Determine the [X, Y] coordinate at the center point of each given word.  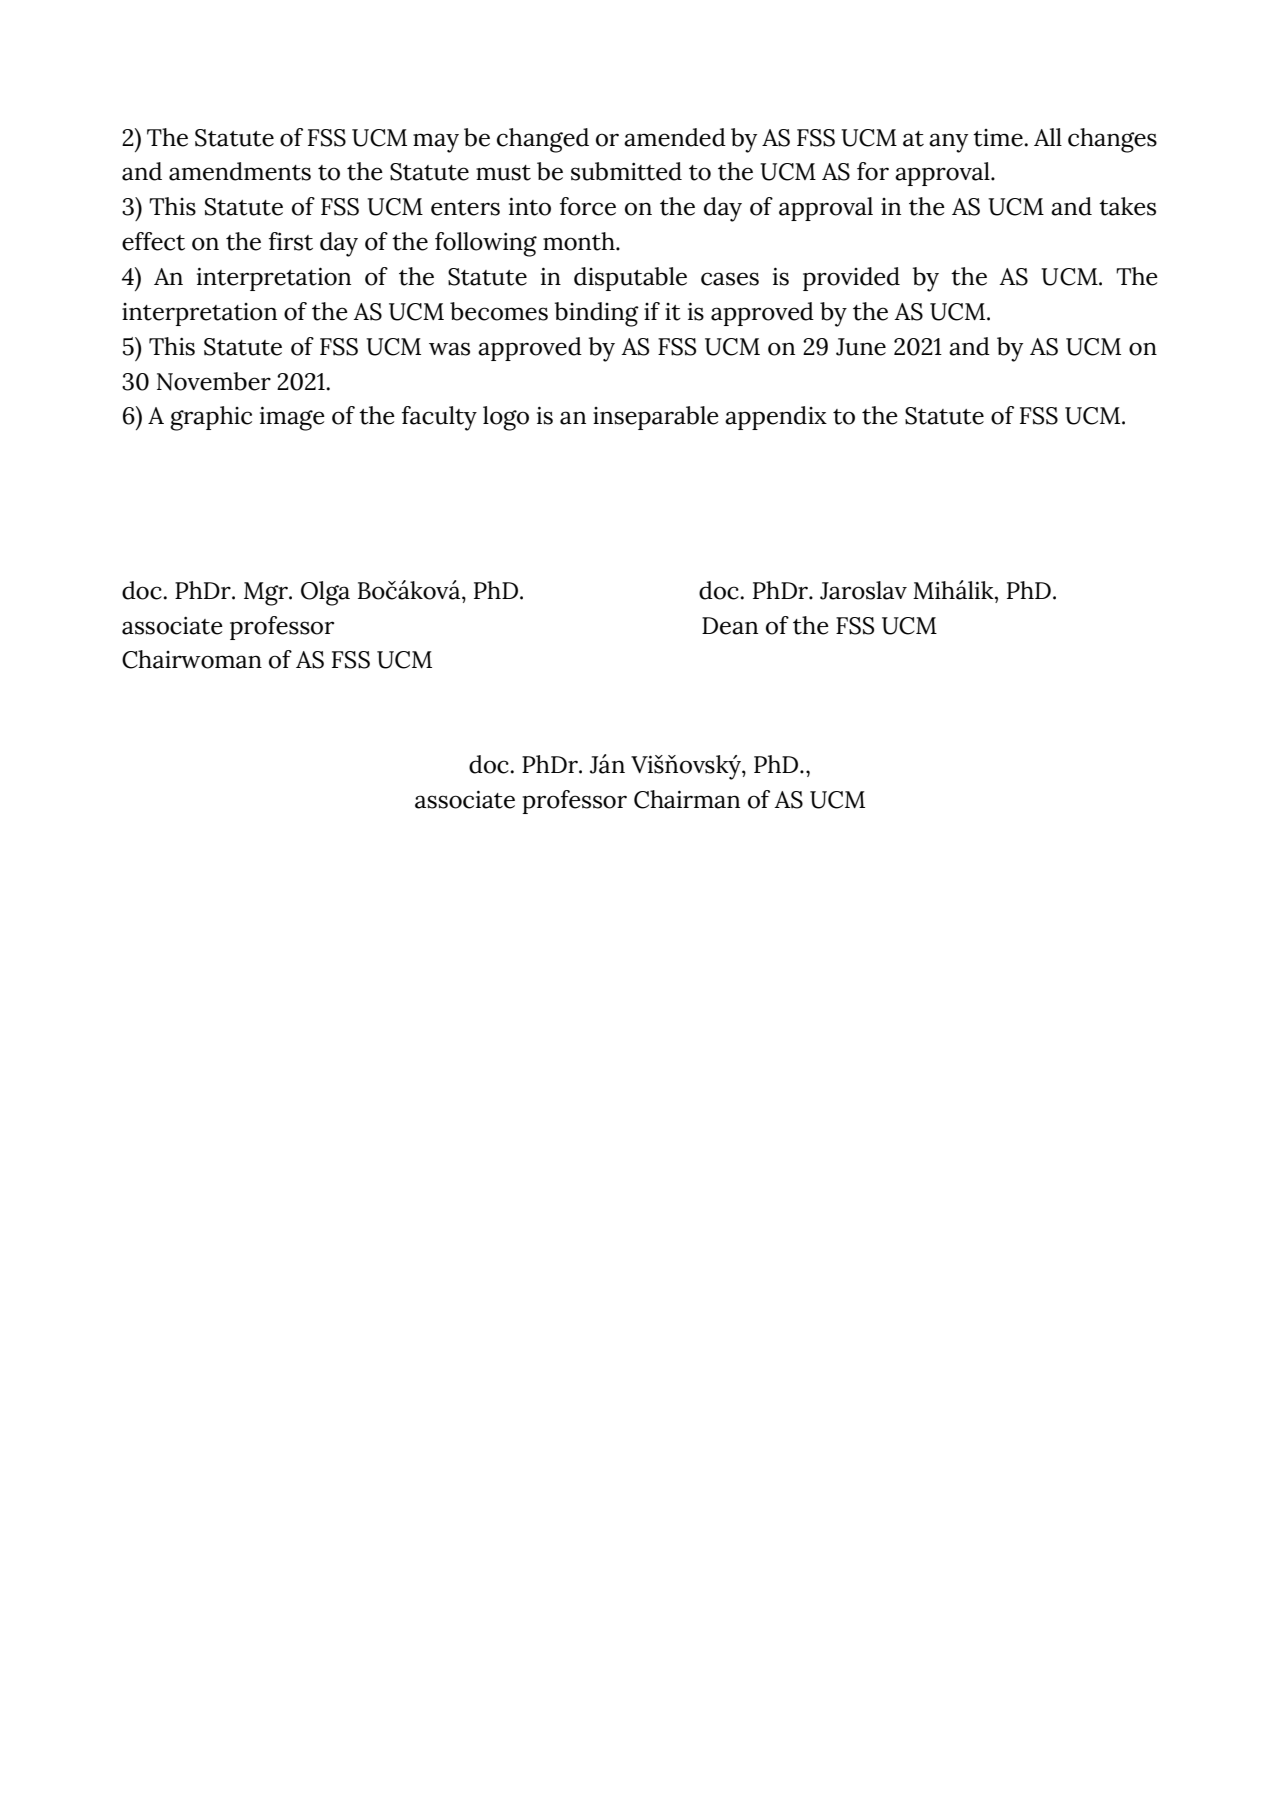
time [999, 138]
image [292, 418]
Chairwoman [192, 659]
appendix [776, 418]
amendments [240, 171]
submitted [626, 171]
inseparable [656, 418]
